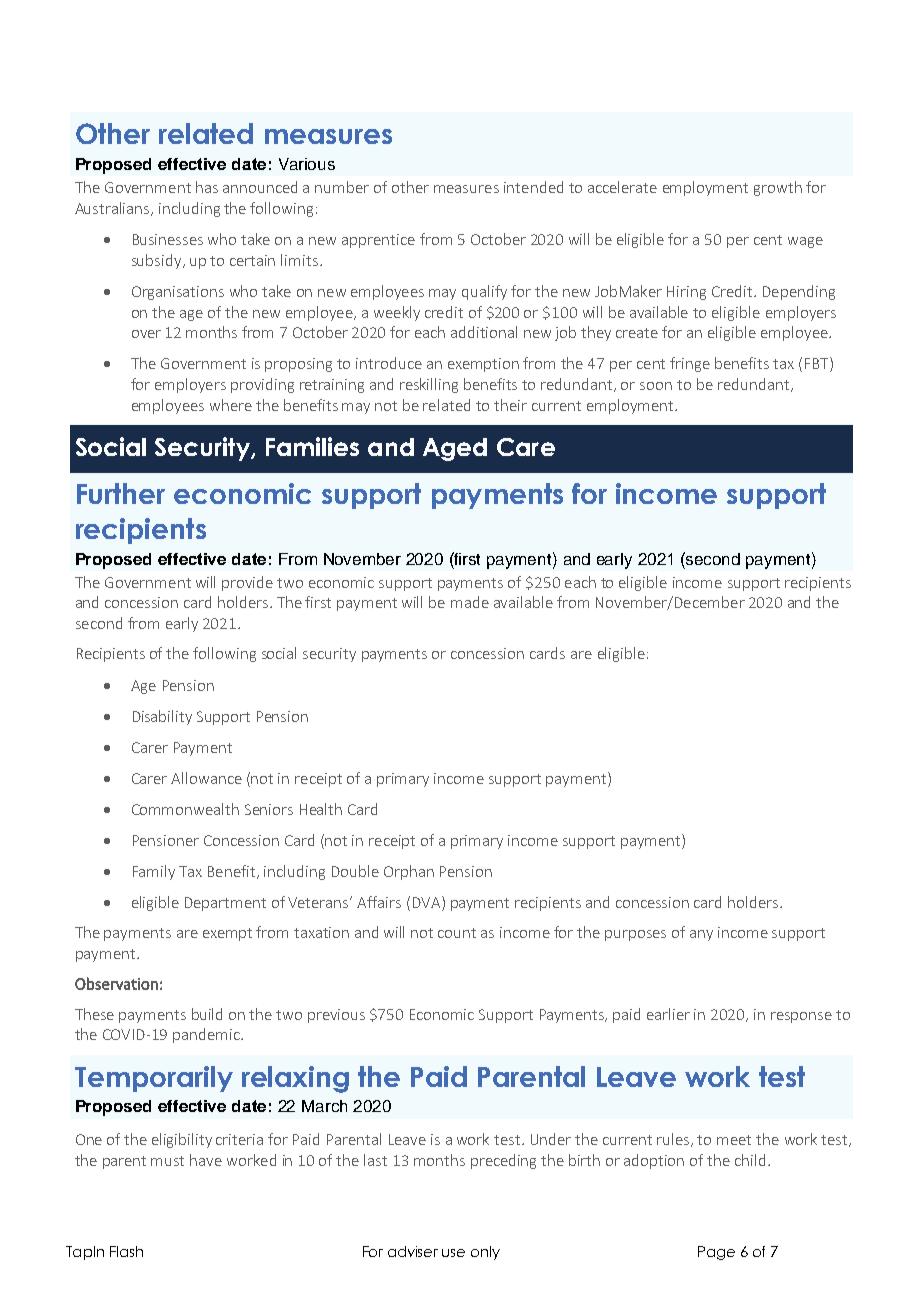 This image has height=1308, width=924. What do you see at coordinates (470, 602) in the image?
I see `made` at bounding box center [470, 602].
